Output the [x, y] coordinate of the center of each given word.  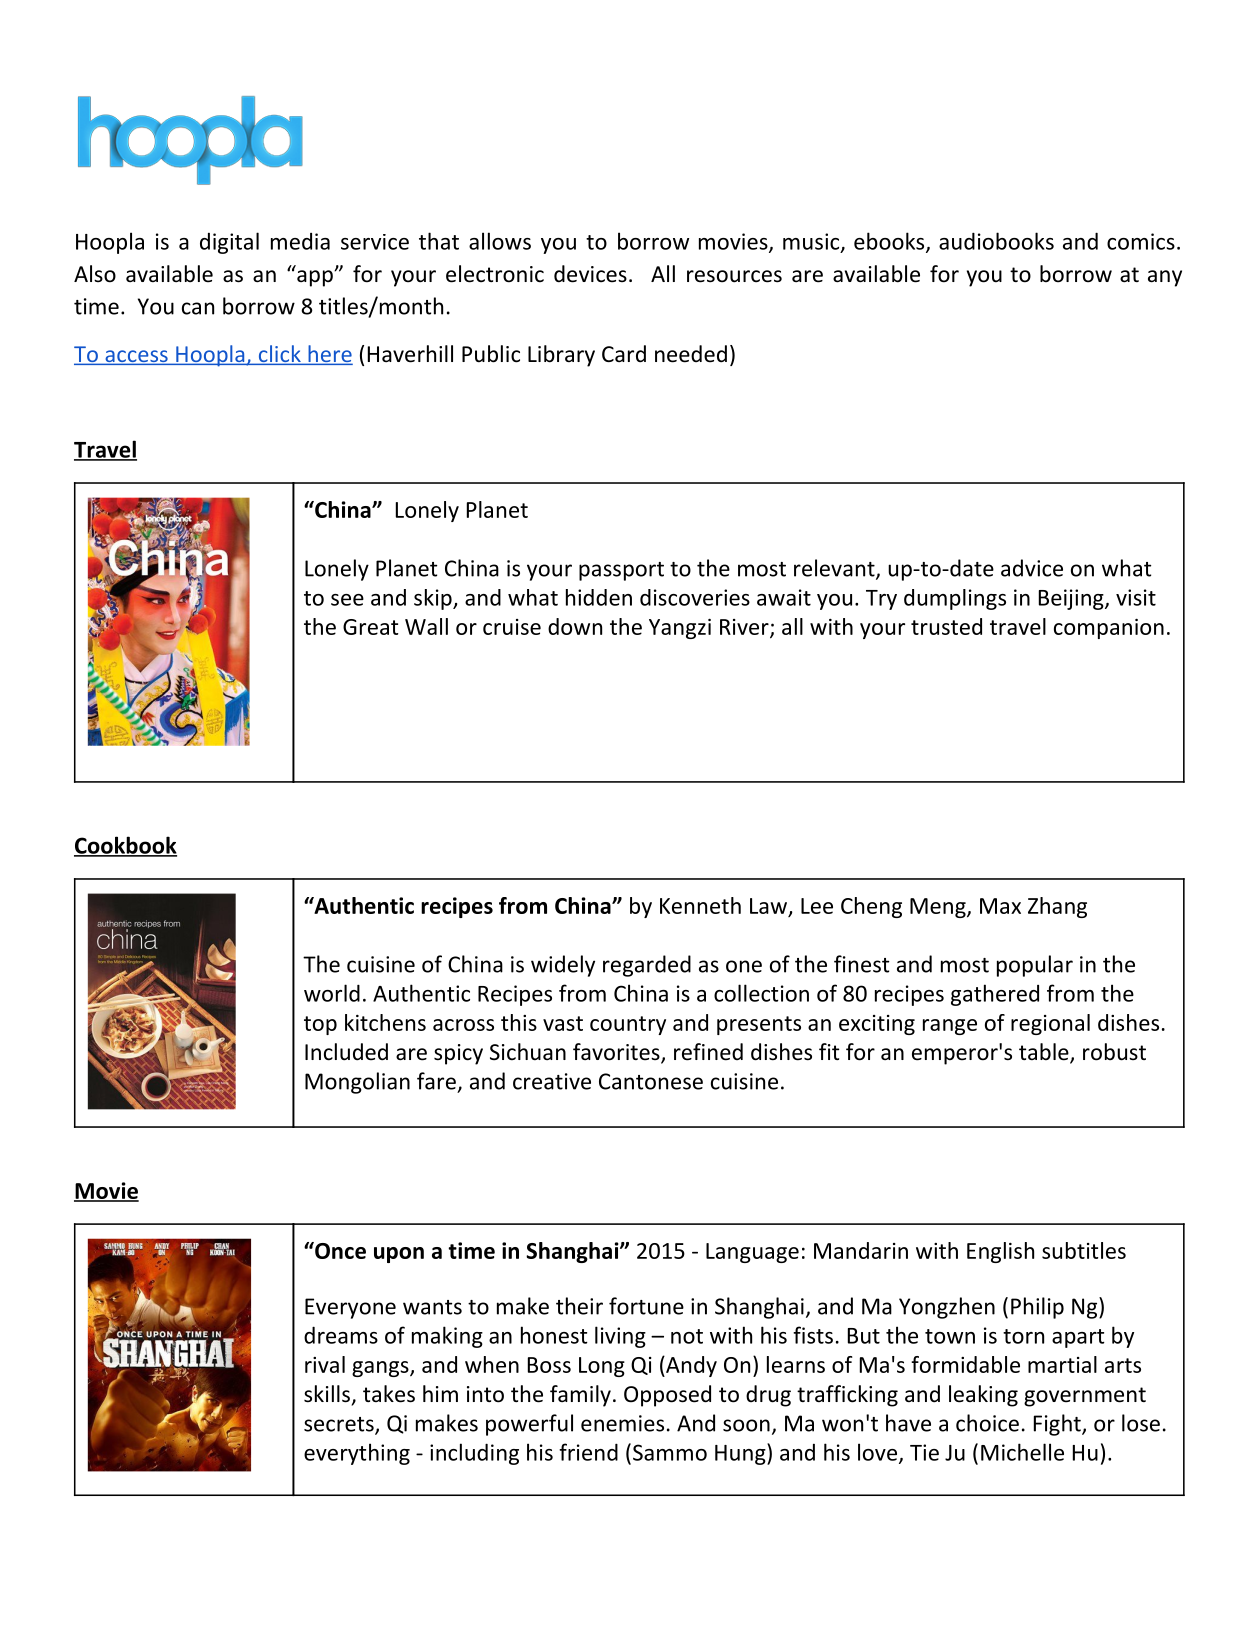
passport [621, 571]
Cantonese [651, 1081]
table [1044, 1052]
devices [590, 274]
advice [1032, 568]
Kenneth [700, 905]
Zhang [1057, 907]
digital [229, 243]
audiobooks [996, 241]
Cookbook [125, 846]
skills [327, 1394]
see [347, 600]
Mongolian [357, 1083]
